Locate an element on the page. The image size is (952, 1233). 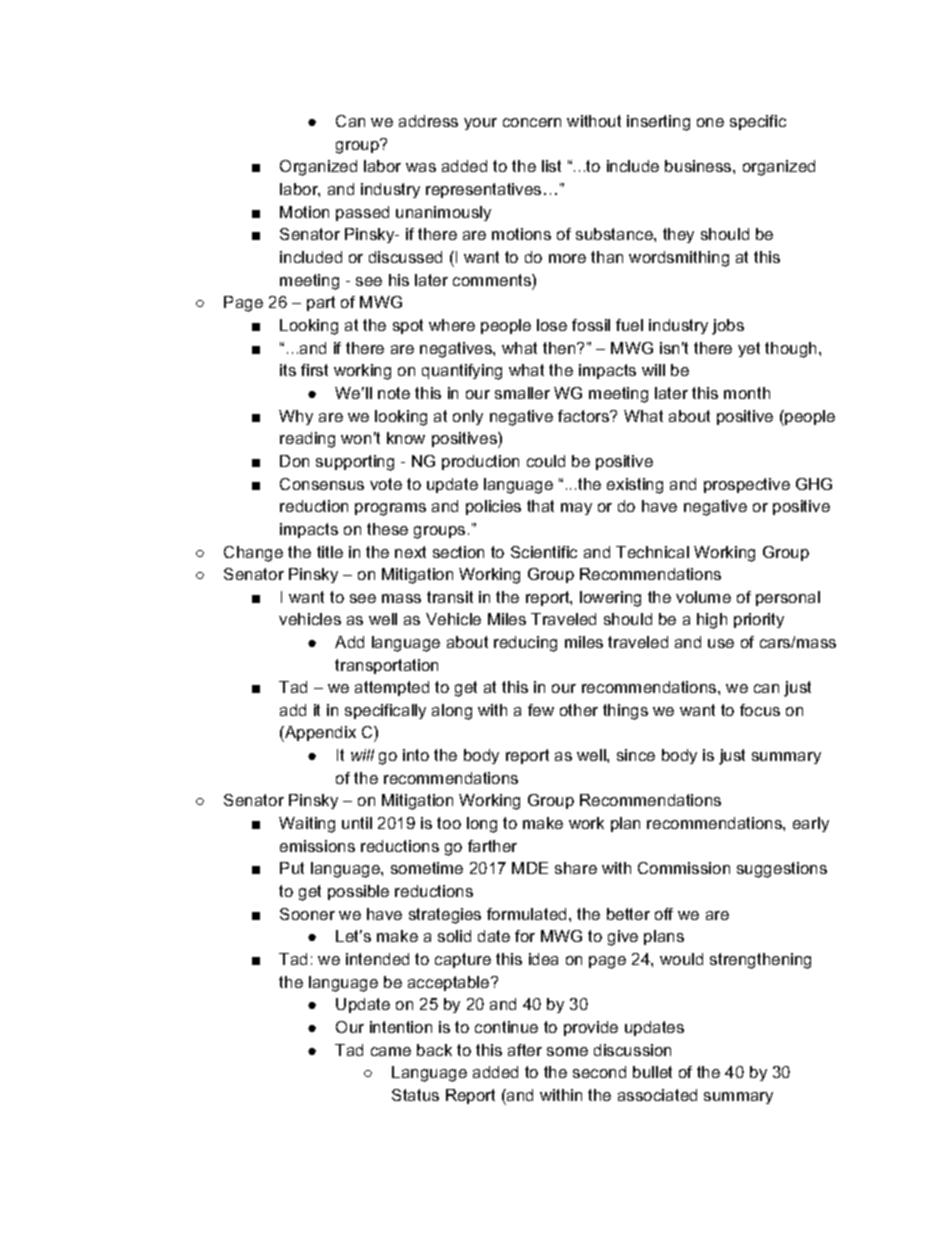
list is located at coordinates (551, 166).
